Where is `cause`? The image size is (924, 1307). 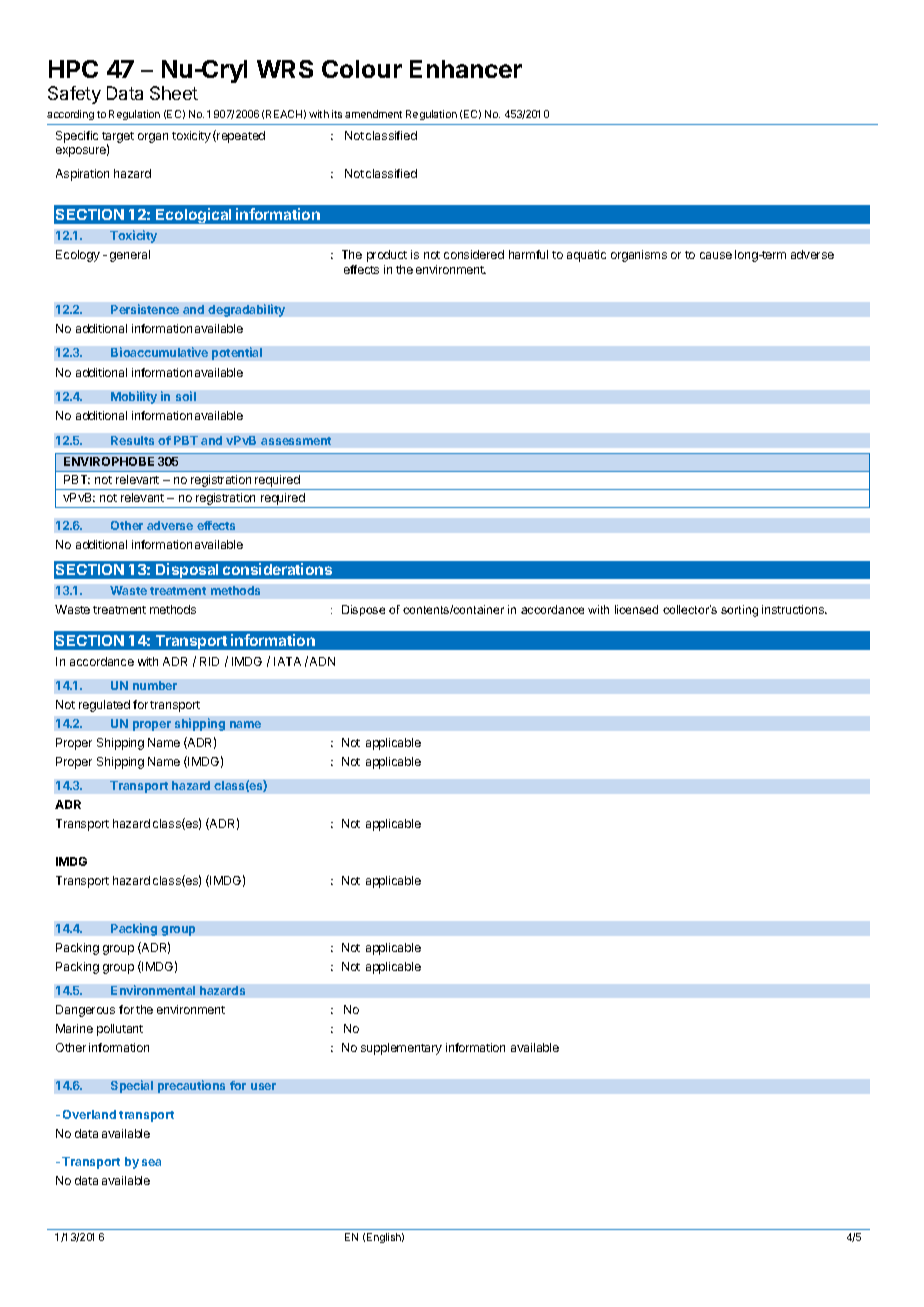
cause is located at coordinates (716, 255).
